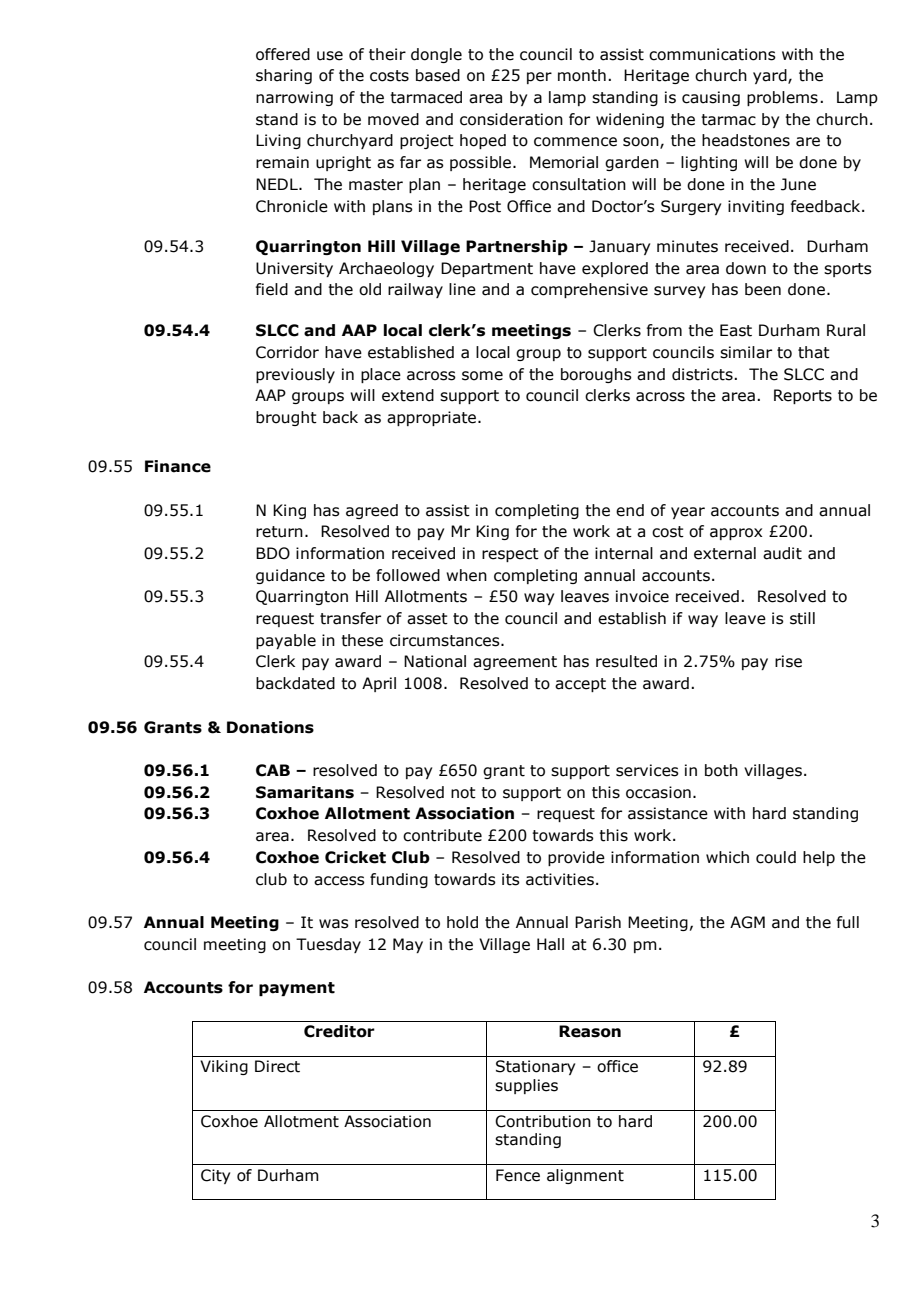 Image resolution: width=924 pixels, height=1307 pixels. What do you see at coordinates (802, 618) in the page?
I see `still` at bounding box center [802, 618].
